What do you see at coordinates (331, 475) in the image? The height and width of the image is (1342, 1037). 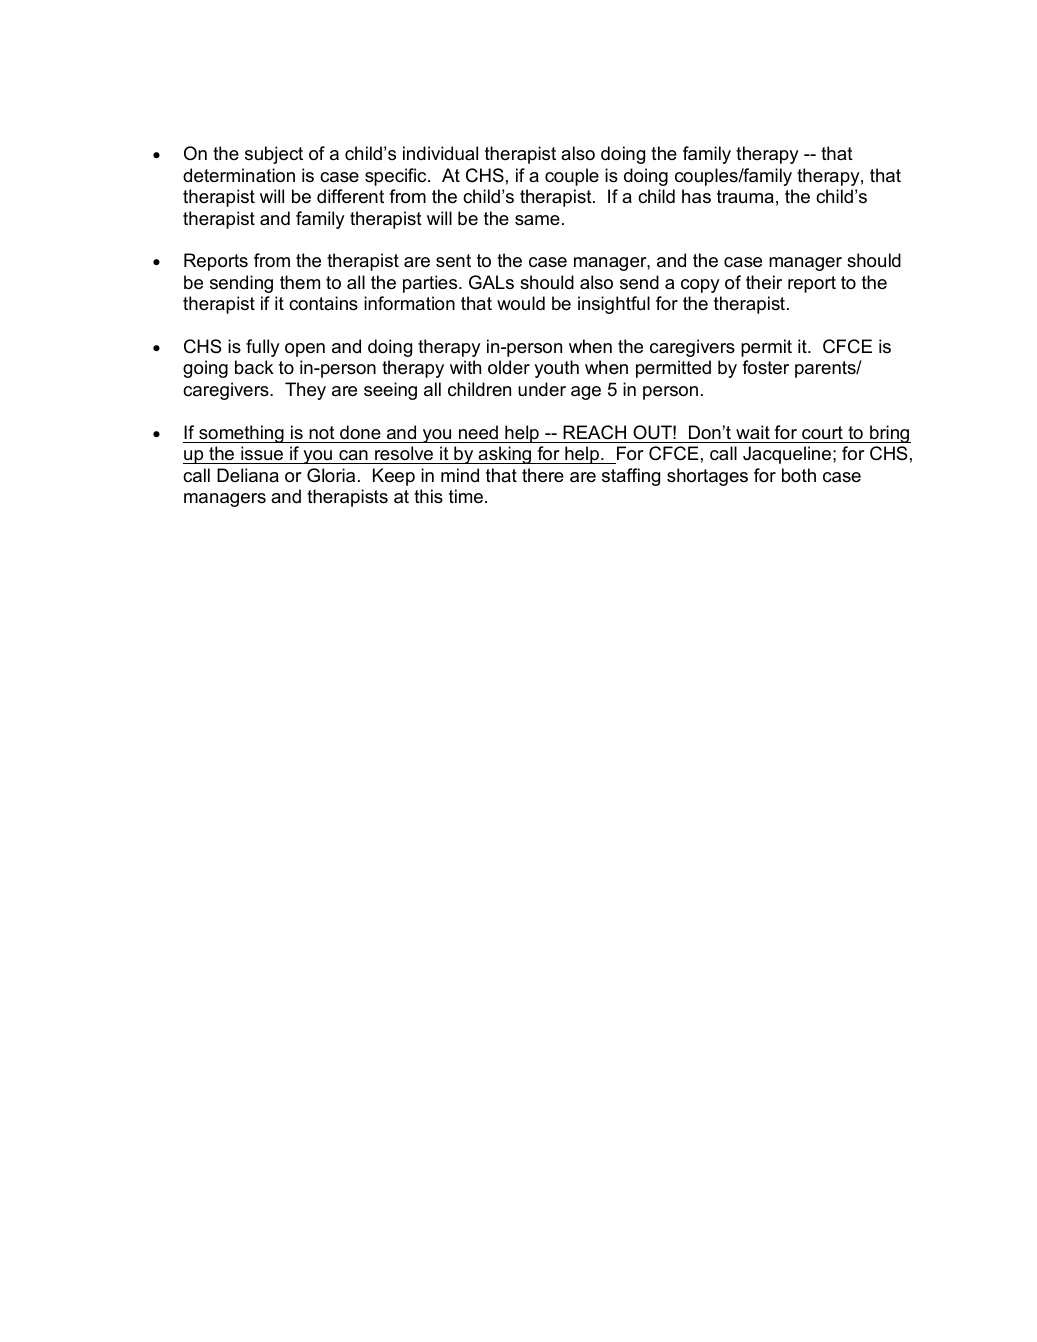 I see `Gloria` at bounding box center [331, 475].
